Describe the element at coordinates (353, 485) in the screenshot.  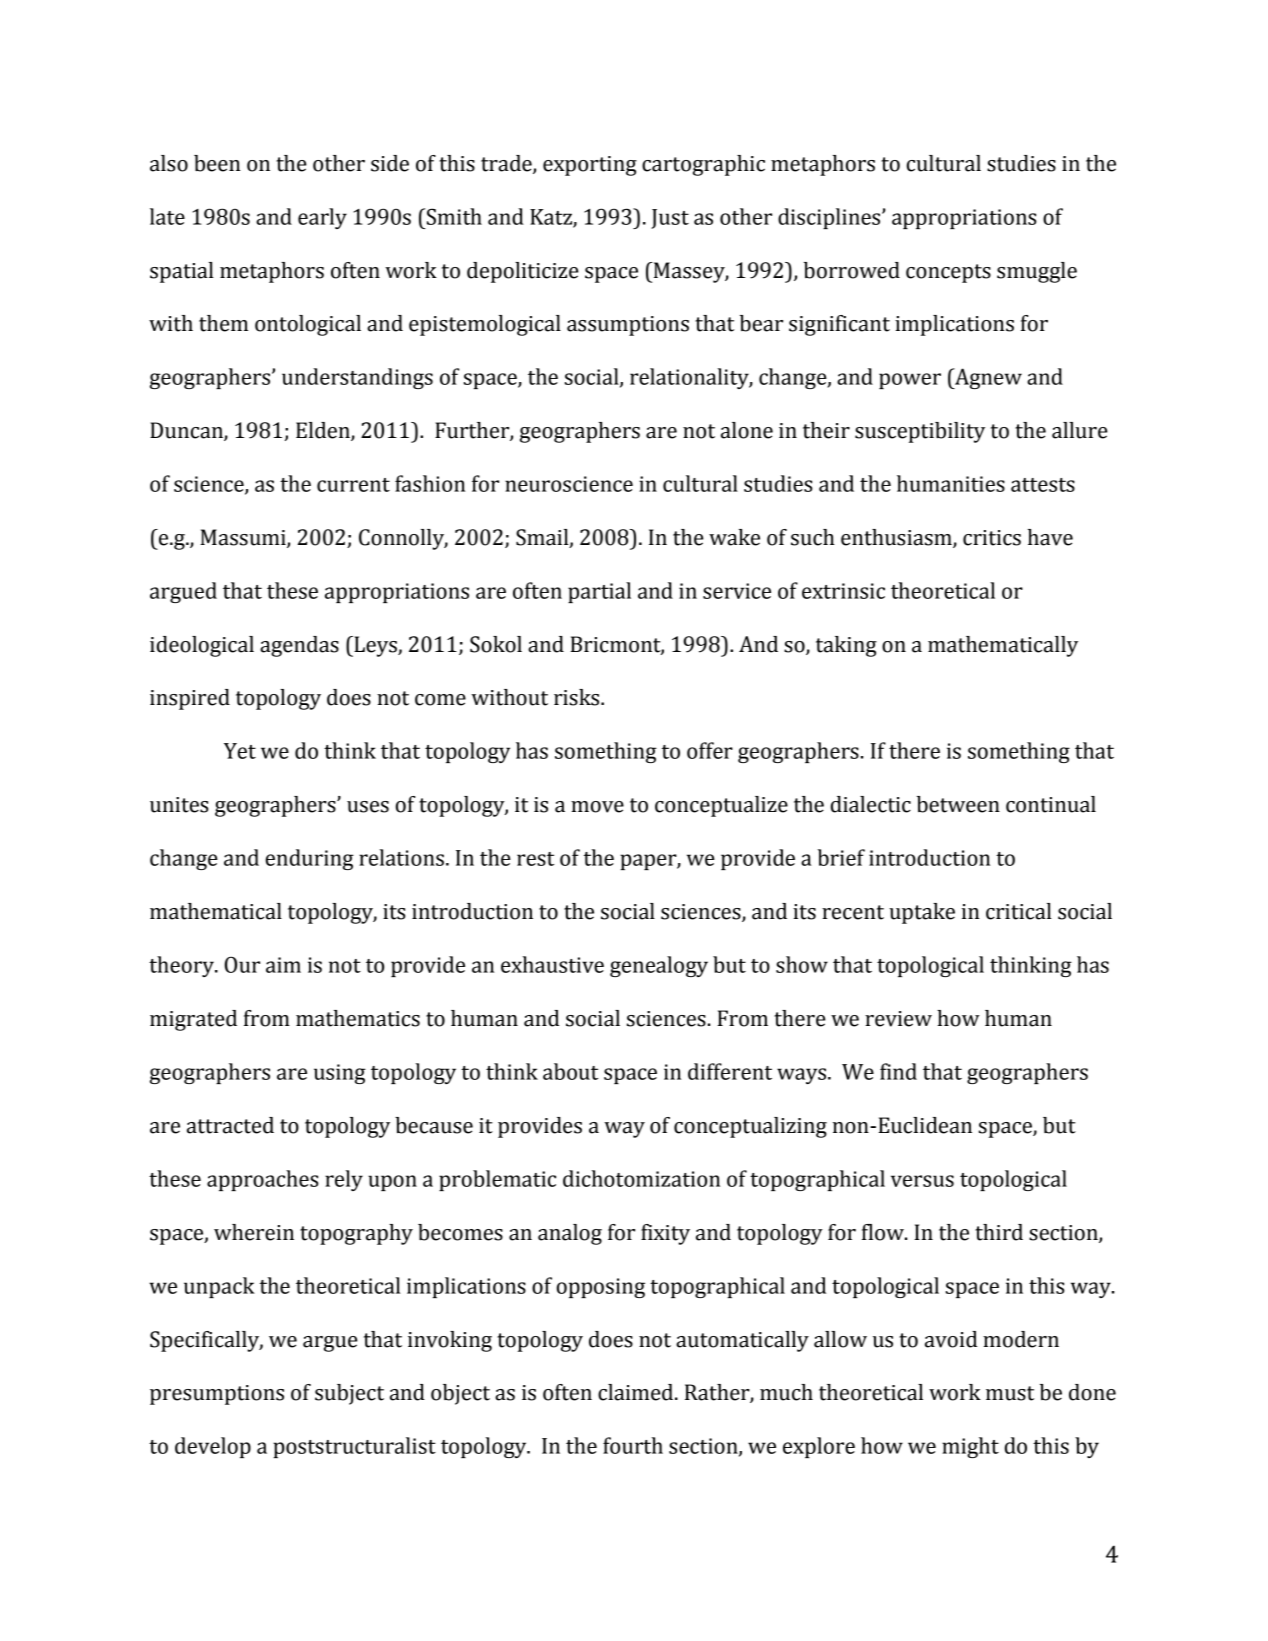
I see `current` at that location.
